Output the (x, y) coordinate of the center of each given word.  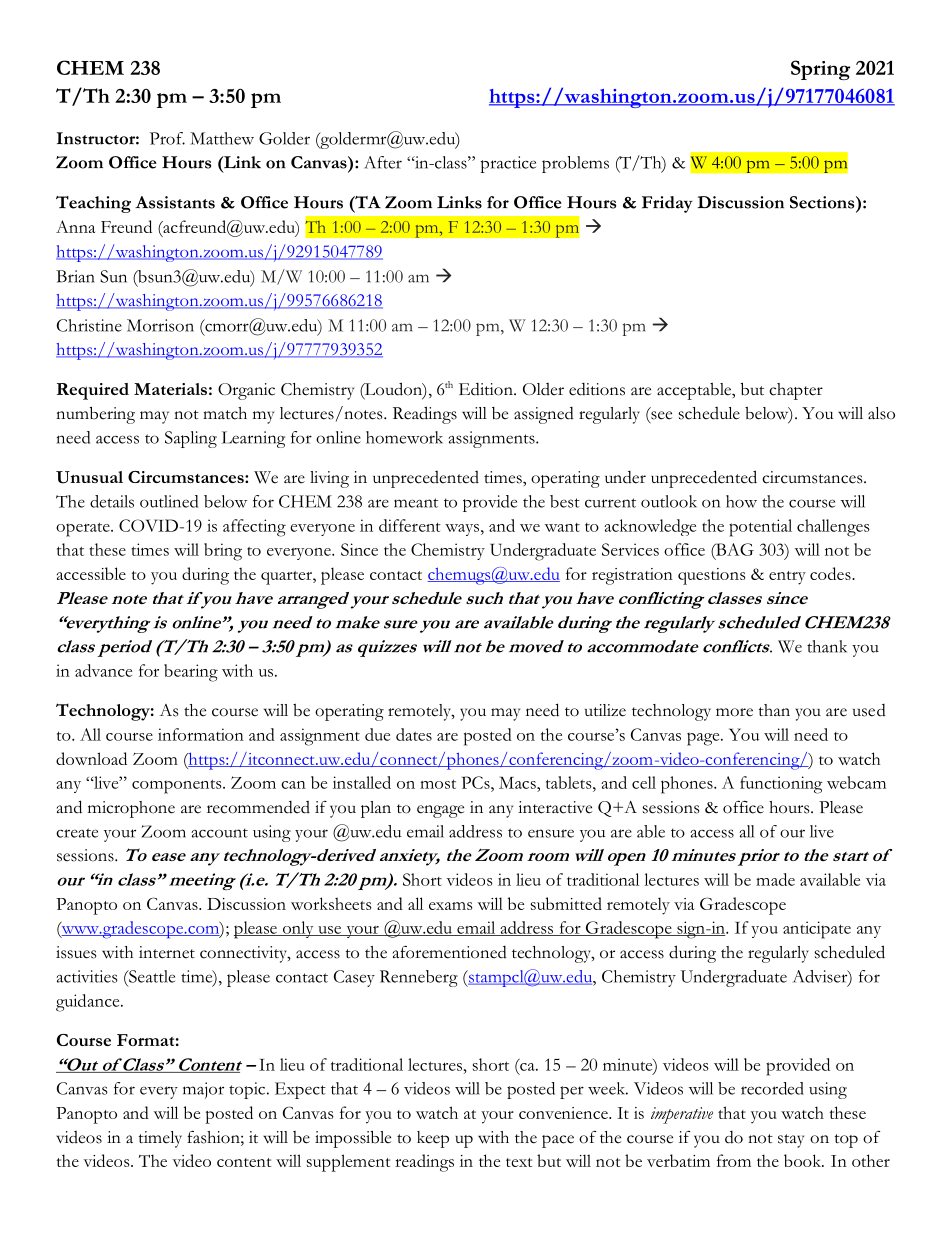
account (219, 833)
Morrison (160, 325)
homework (404, 437)
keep (433, 1139)
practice (508, 164)
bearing (191, 673)
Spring (820, 70)
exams (450, 906)
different (410, 525)
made (775, 879)
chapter (796, 391)
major (203, 1090)
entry (787, 578)
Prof (167, 138)
